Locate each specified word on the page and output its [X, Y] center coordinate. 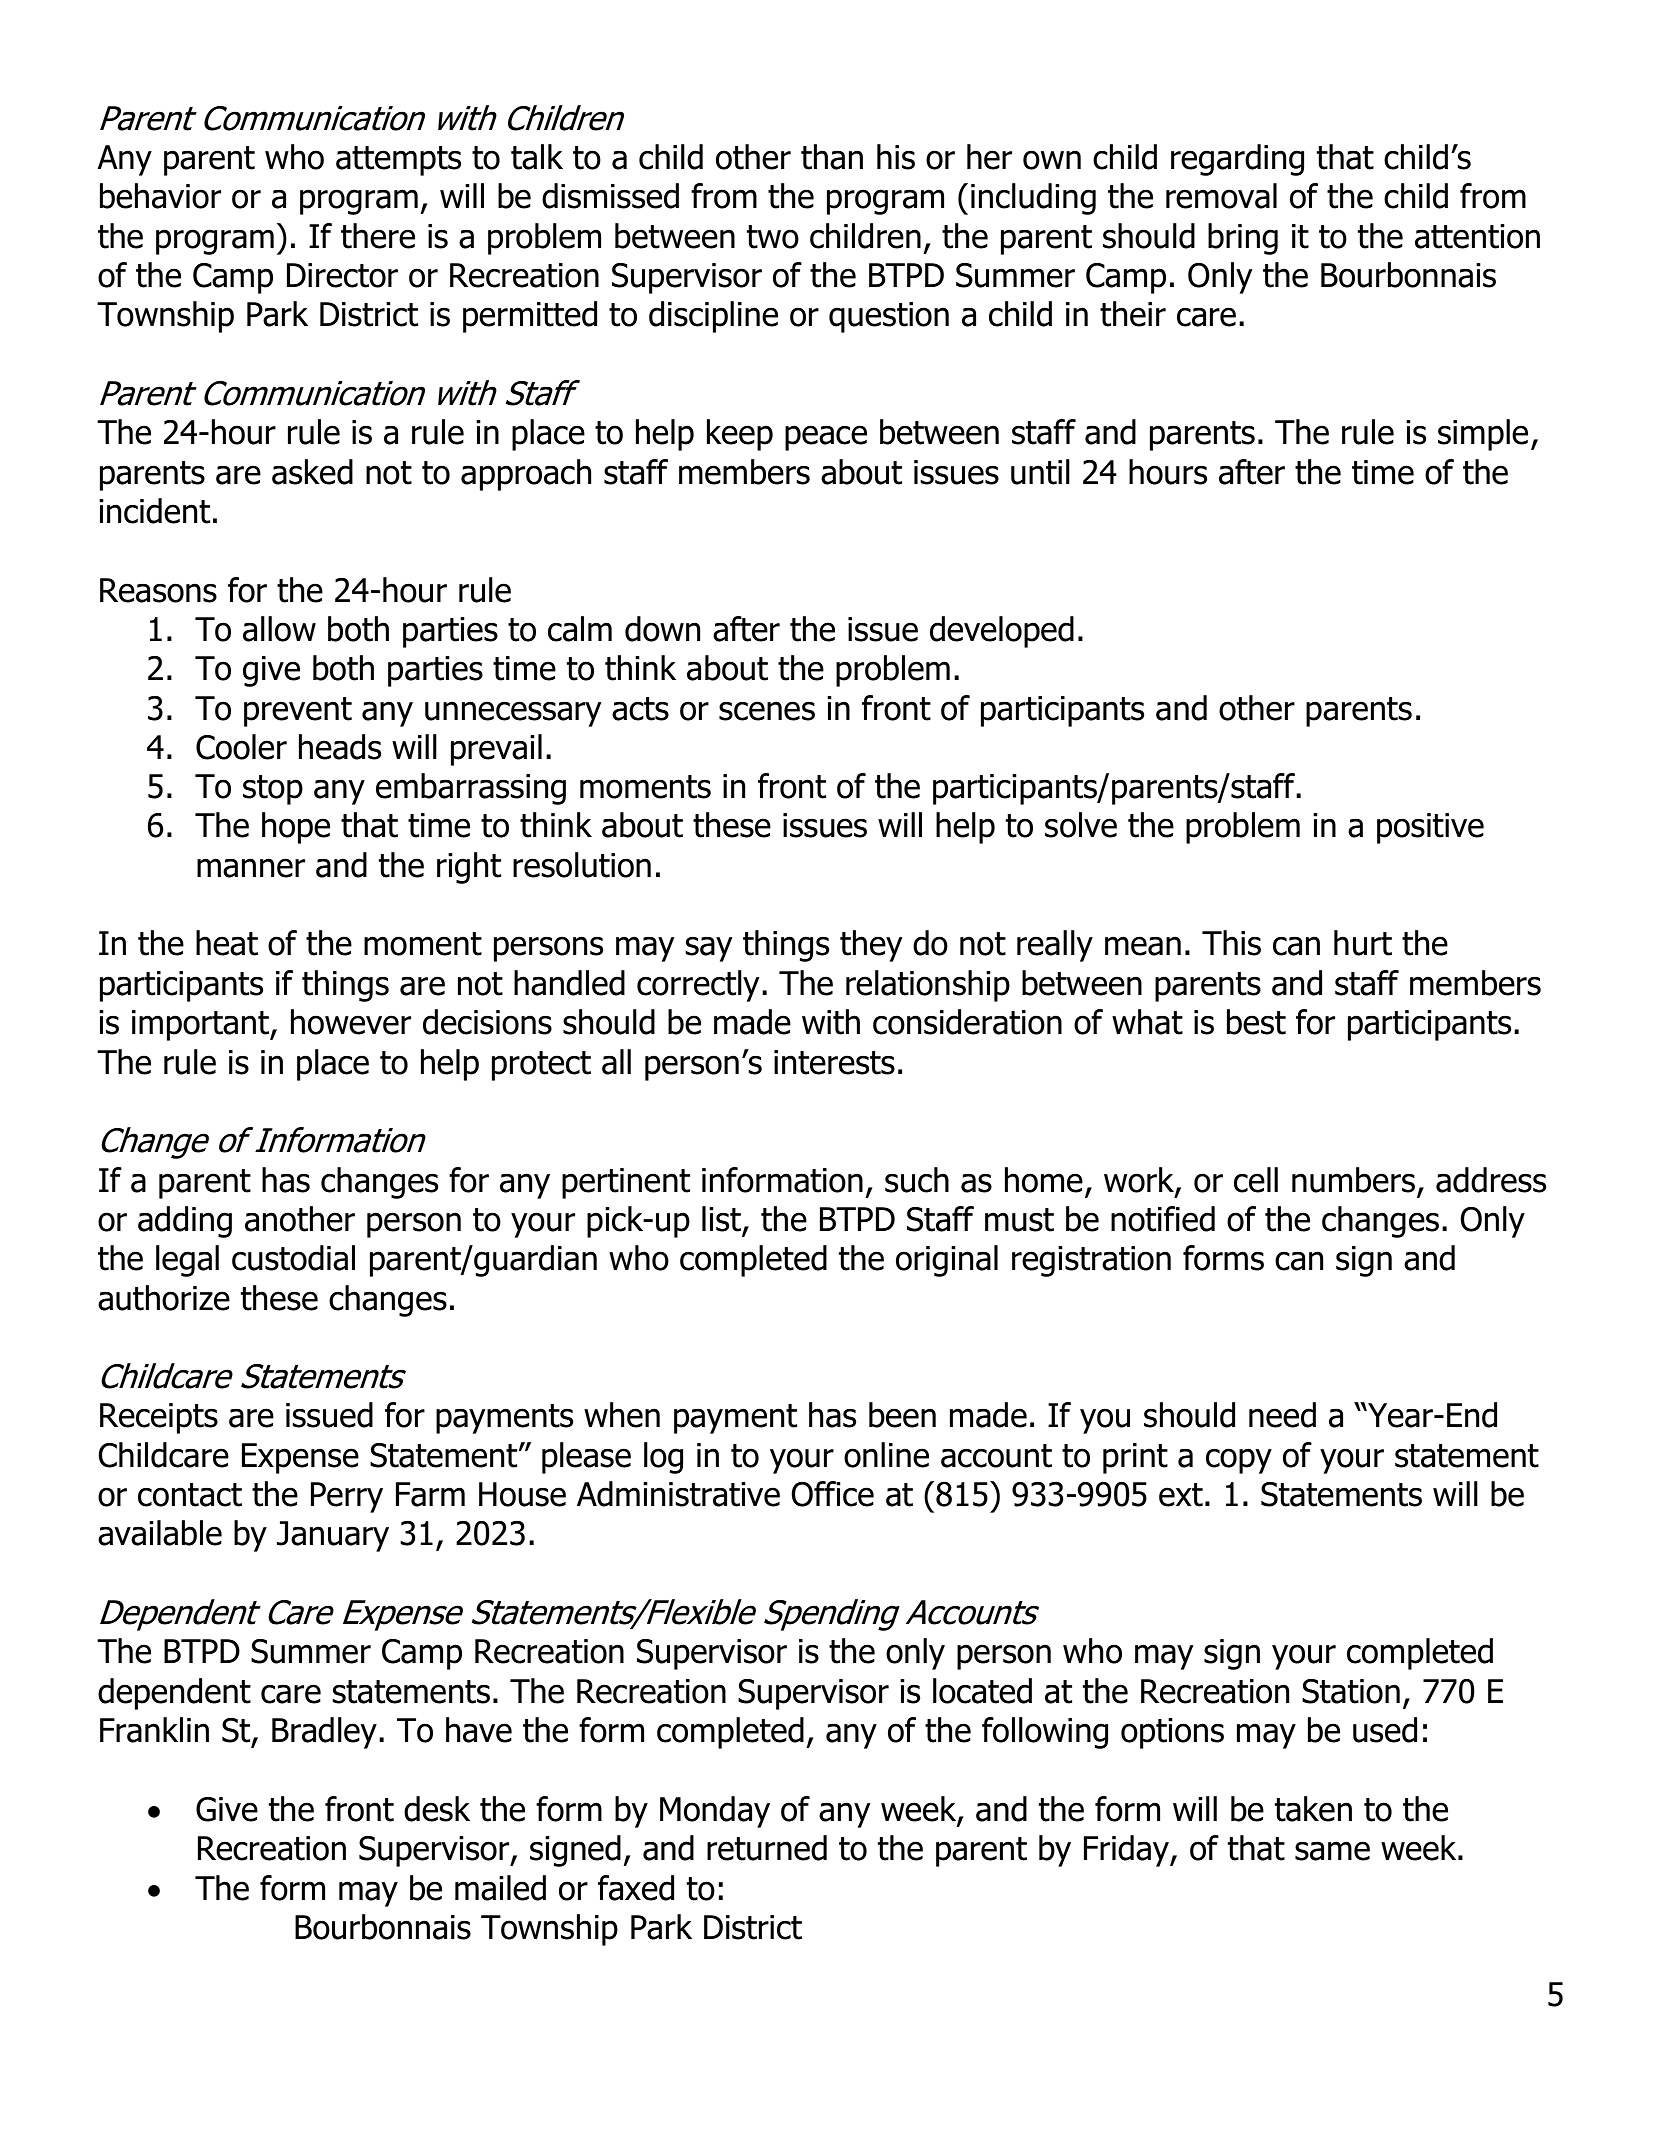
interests [834, 1062]
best [1256, 1022]
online [886, 1455]
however [351, 1022]
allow [279, 629]
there [378, 236]
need [1282, 1415]
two [773, 237]
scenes [767, 711]
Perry [347, 1497]
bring [1243, 239]
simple [1483, 435]
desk [437, 1809]
